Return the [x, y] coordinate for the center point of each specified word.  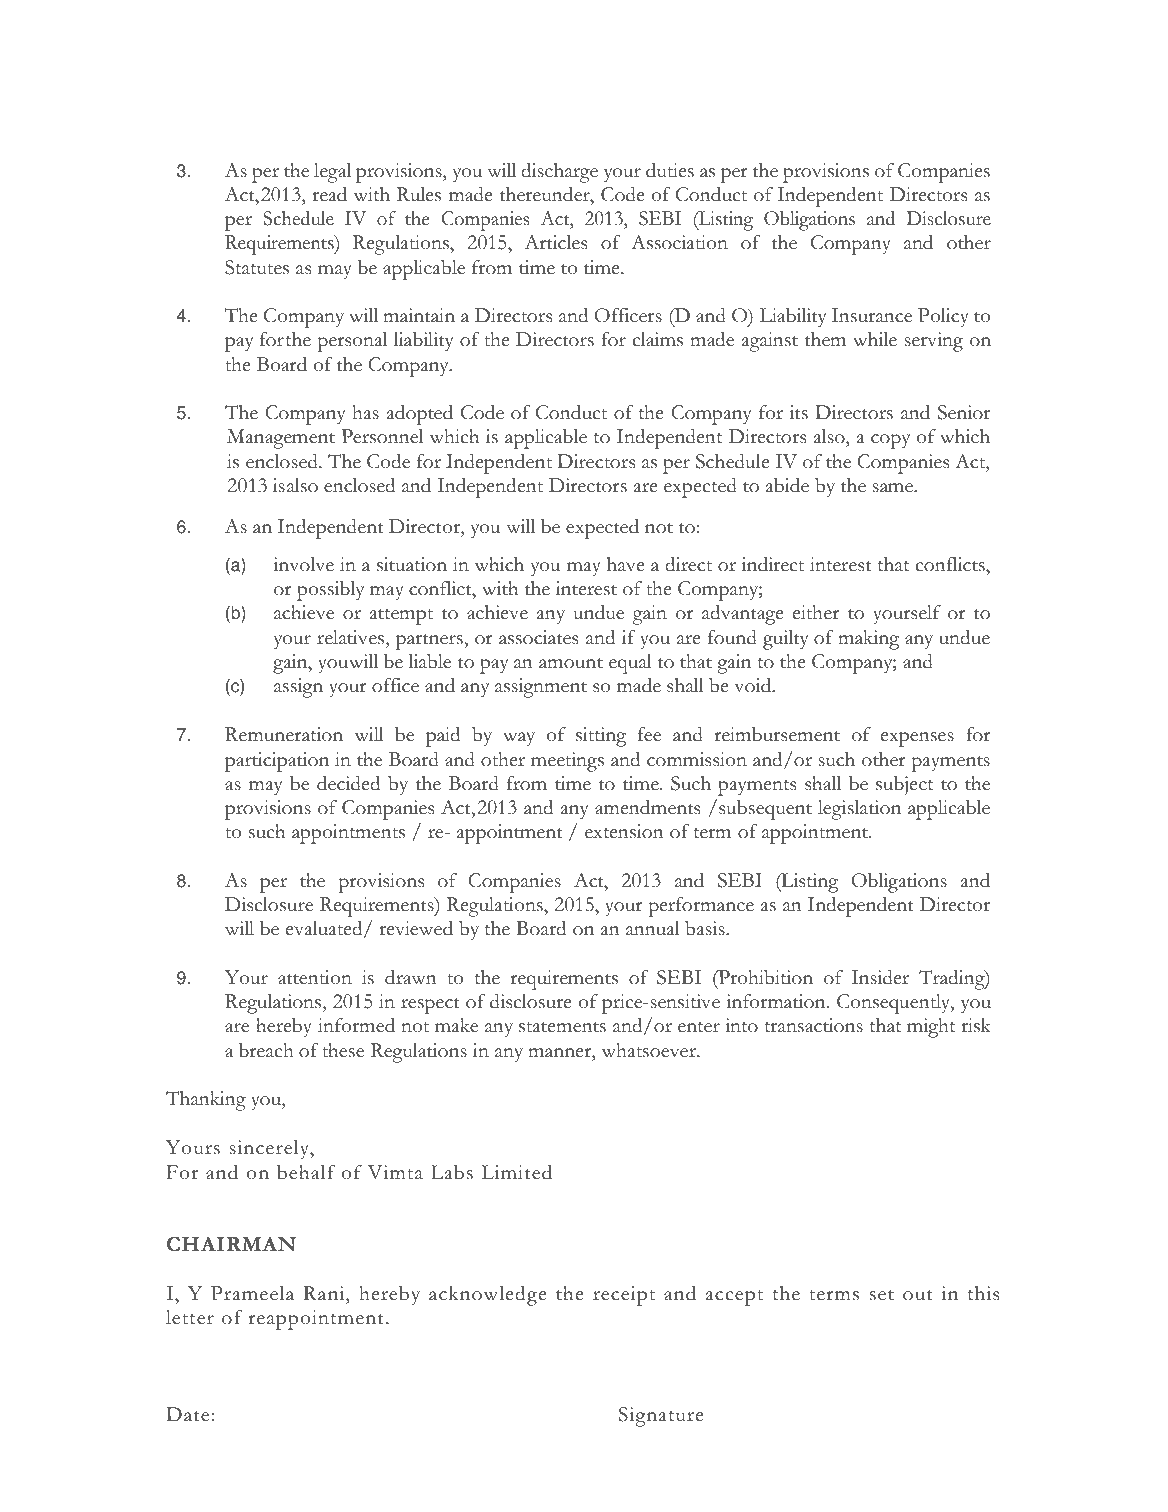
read [329, 194]
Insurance [872, 315]
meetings [567, 762]
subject [904, 786]
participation [277, 762]
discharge [559, 173]
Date [189, 1414]
